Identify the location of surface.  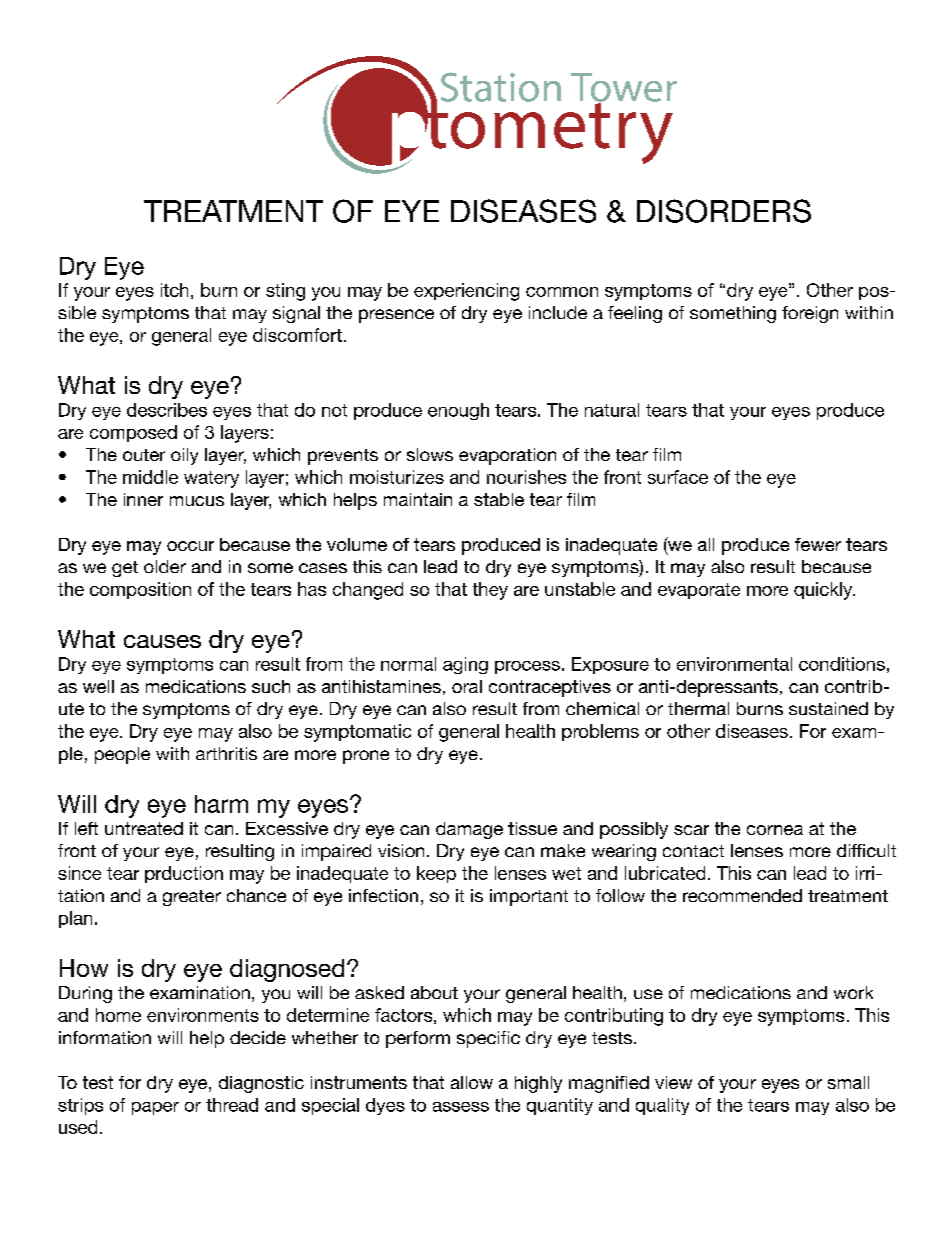
(678, 477).
